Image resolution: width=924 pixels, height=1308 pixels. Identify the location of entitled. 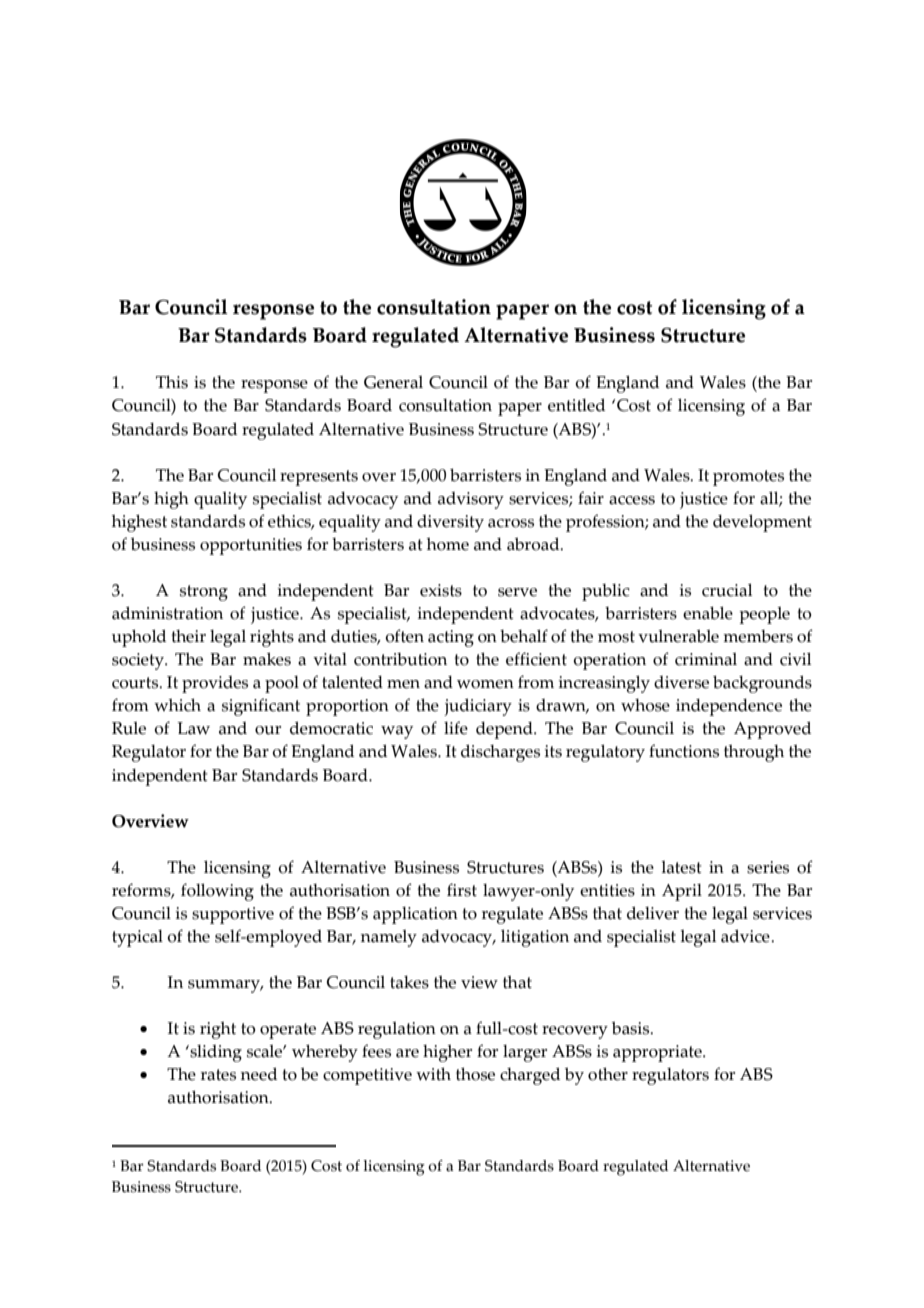
(576, 405).
